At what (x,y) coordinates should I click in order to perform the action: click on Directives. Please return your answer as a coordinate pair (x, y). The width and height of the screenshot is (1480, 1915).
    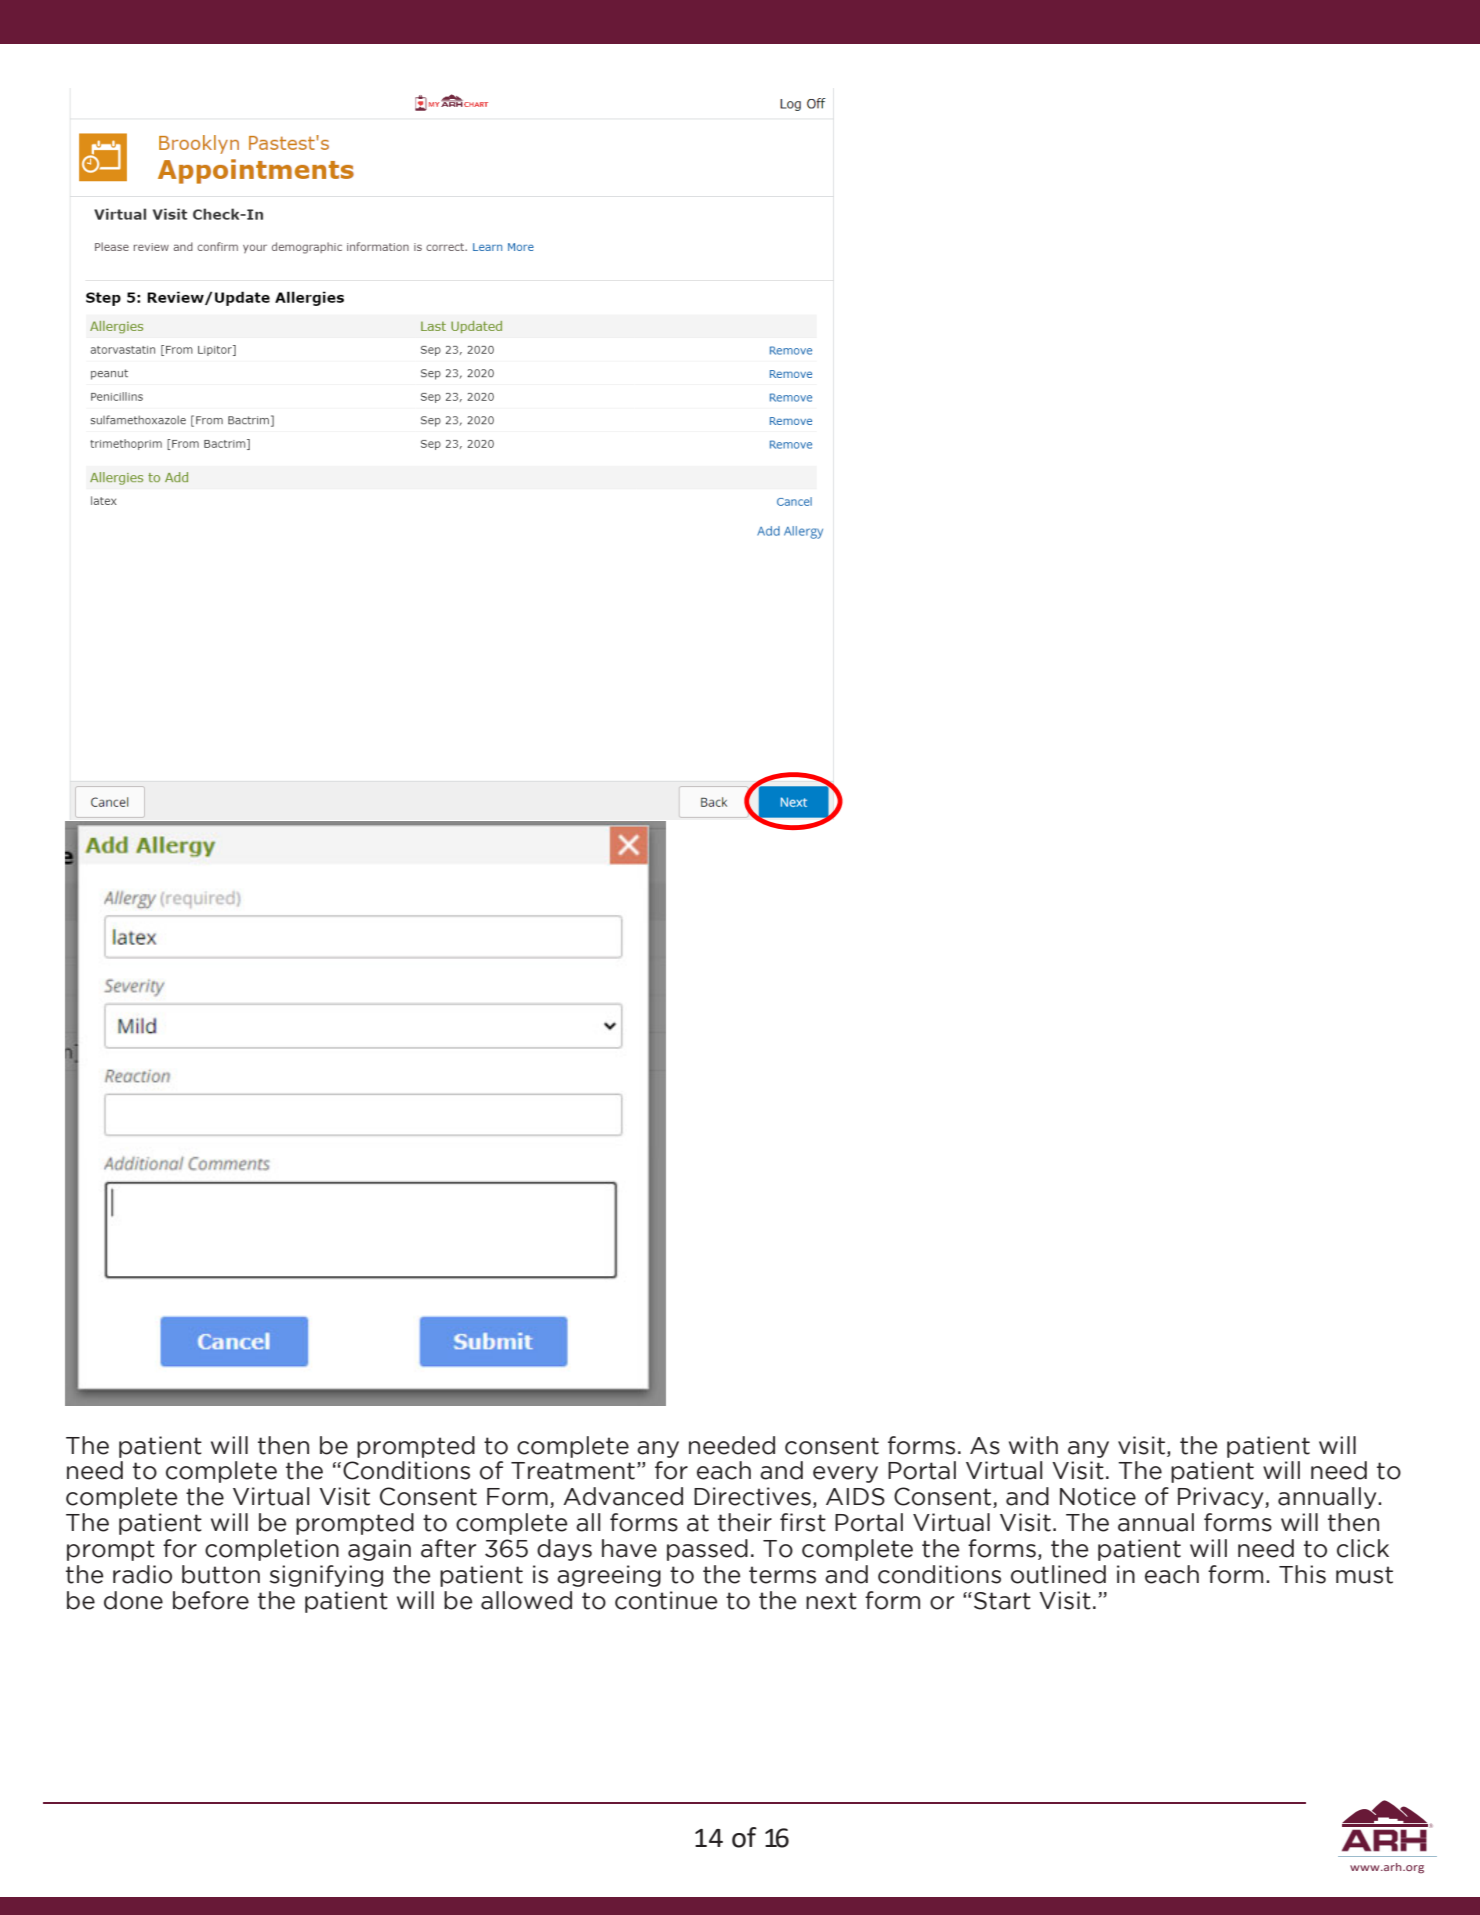
    Looking at the image, I should click on (752, 1496).
